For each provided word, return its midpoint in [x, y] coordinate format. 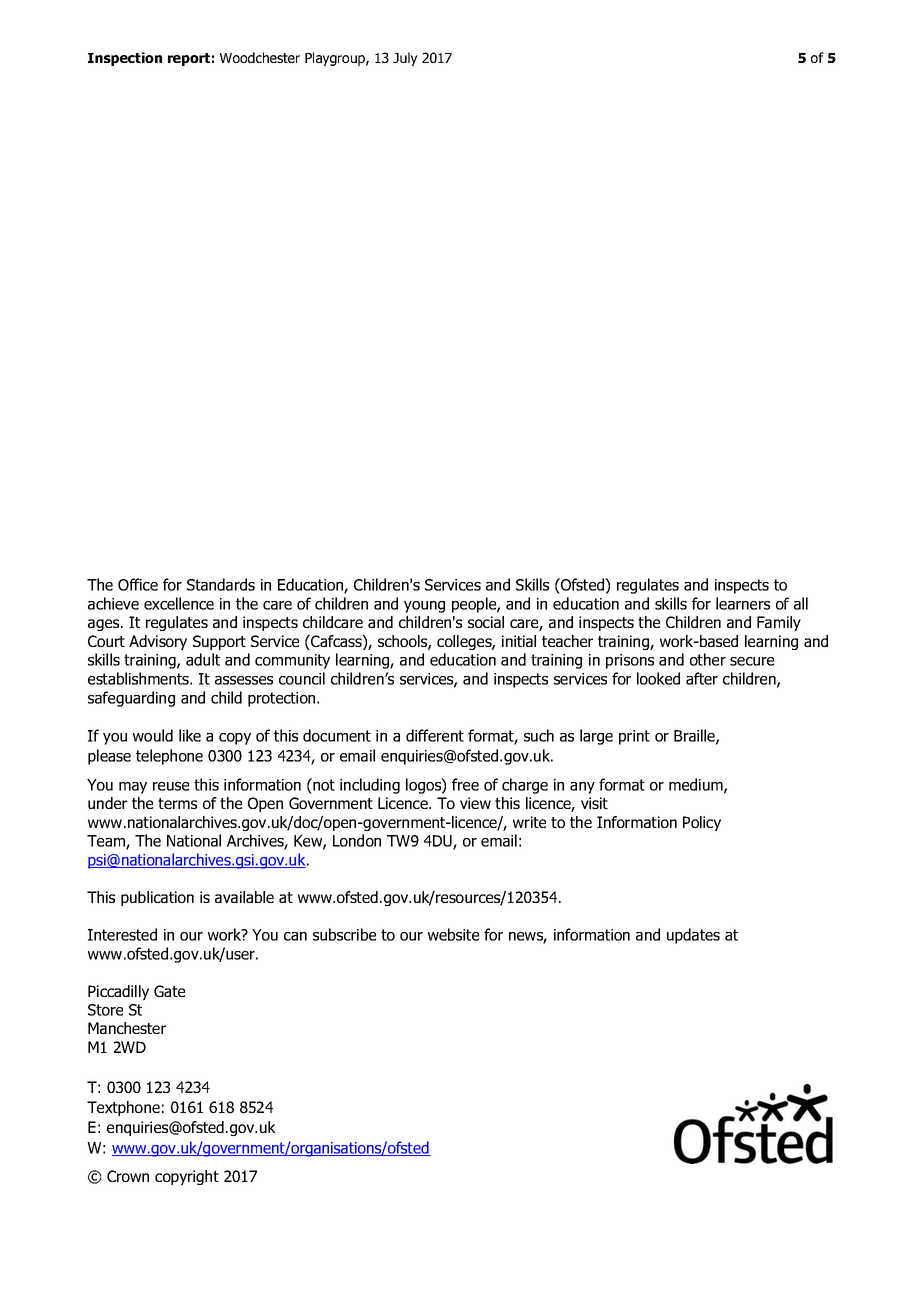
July [405, 59]
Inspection [125, 59]
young [424, 607]
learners [743, 603]
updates [693, 936]
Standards [221, 584]
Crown [128, 1176]
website [453, 934]
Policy [702, 823]
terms [177, 803]
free [465, 784]
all [801, 603]
